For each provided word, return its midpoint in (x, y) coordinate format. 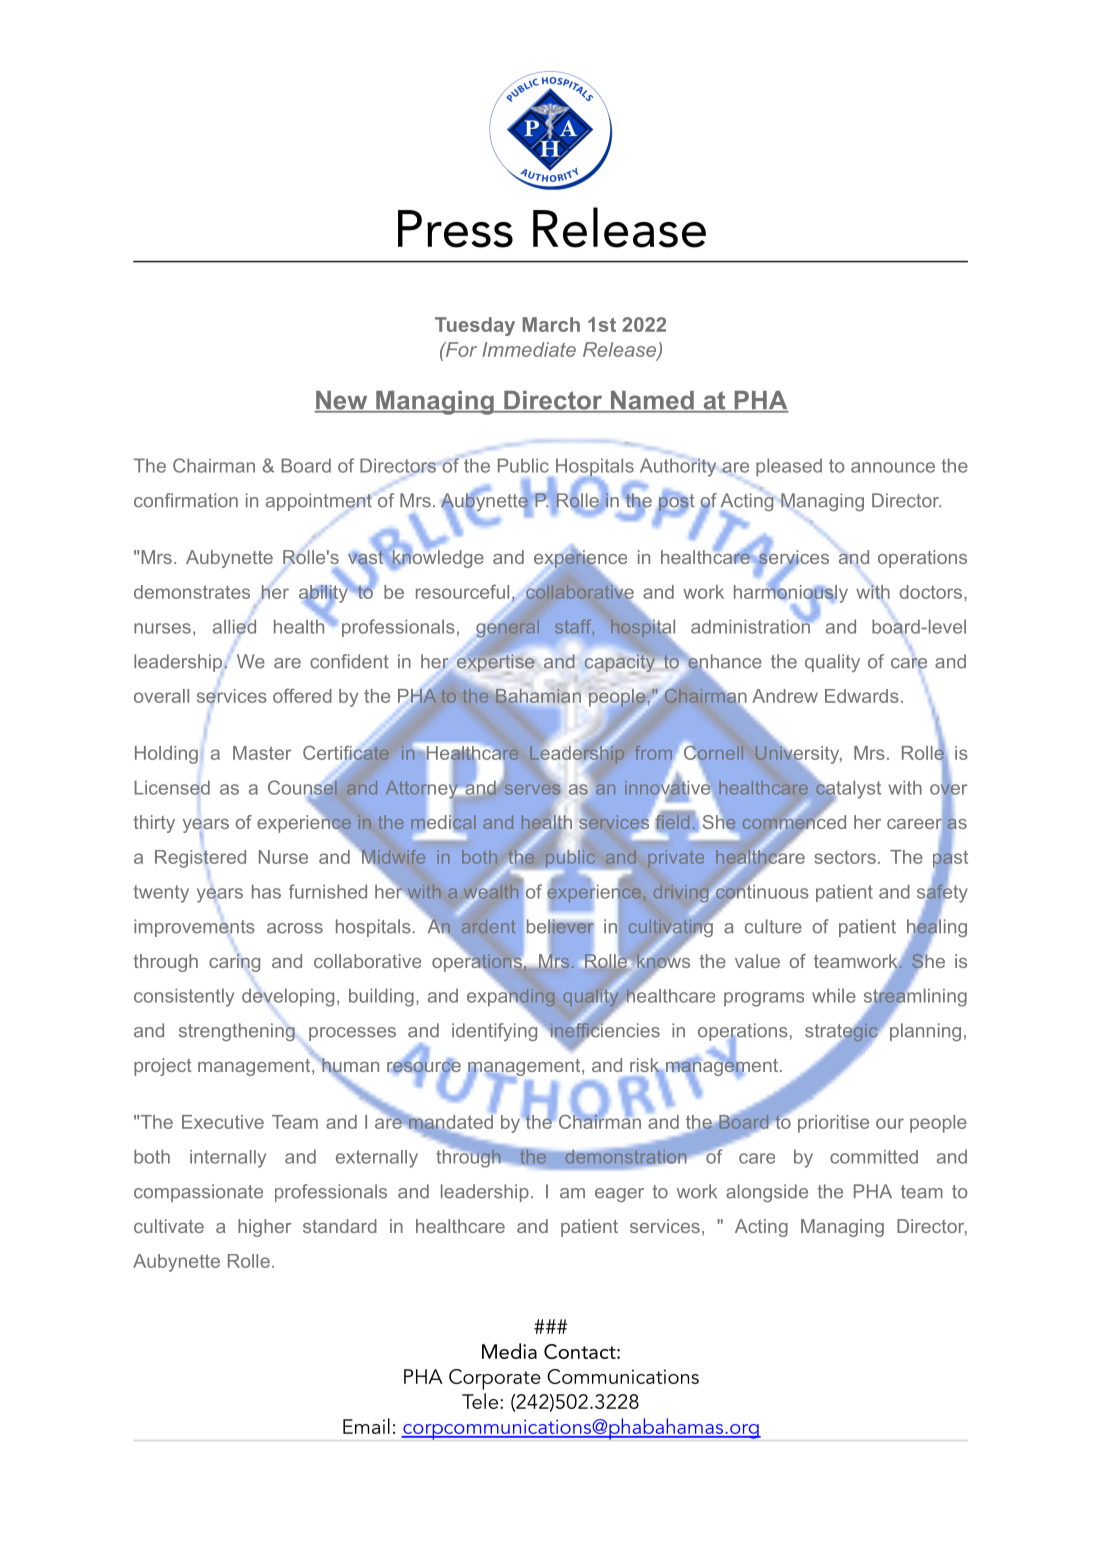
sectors (845, 857)
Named (652, 401)
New (342, 401)
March (551, 324)
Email (366, 1426)
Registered (200, 859)
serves (534, 788)
